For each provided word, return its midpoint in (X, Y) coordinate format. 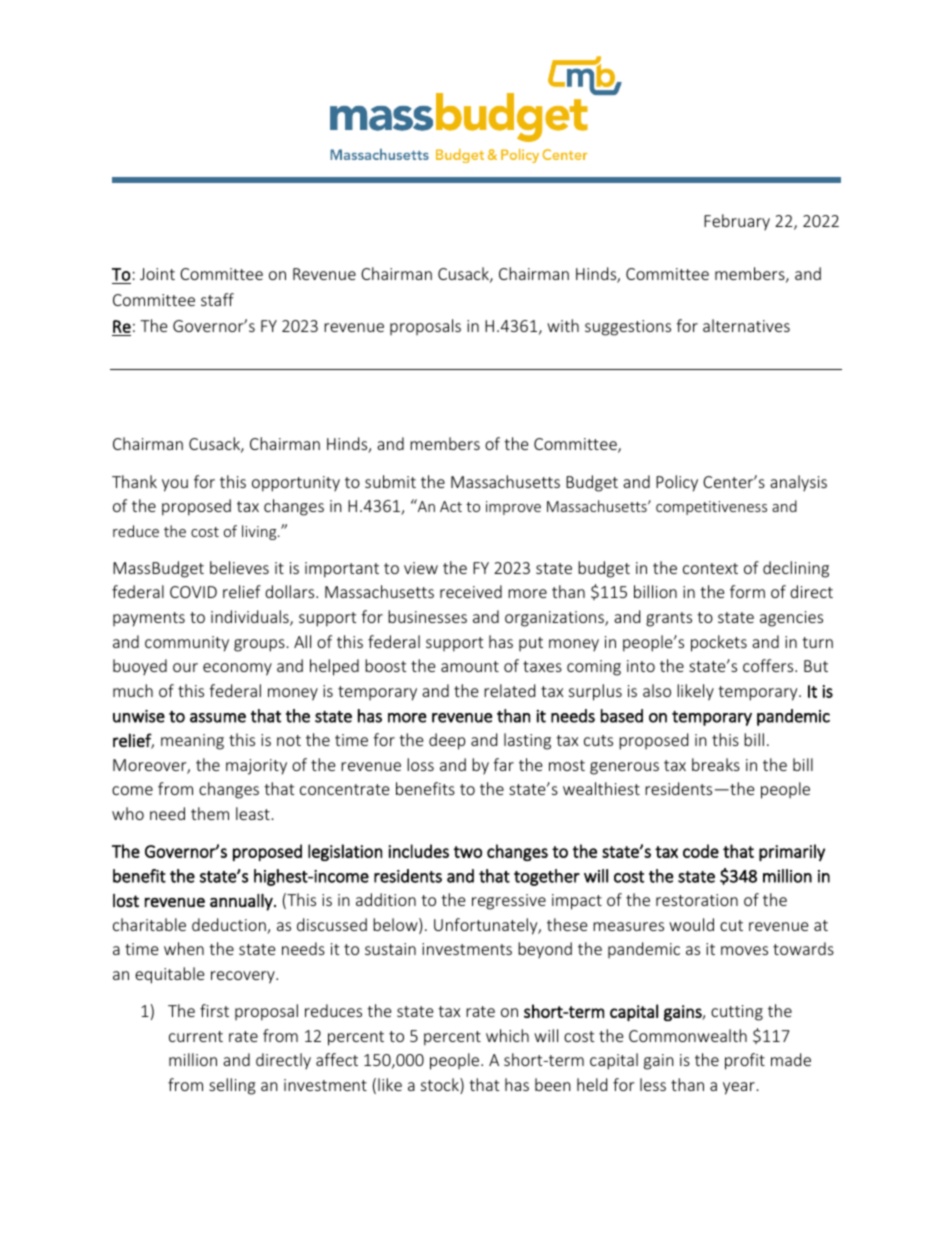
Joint (157, 274)
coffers (769, 665)
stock (441, 1086)
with (563, 325)
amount (470, 666)
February (737, 222)
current (196, 1036)
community (187, 644)
